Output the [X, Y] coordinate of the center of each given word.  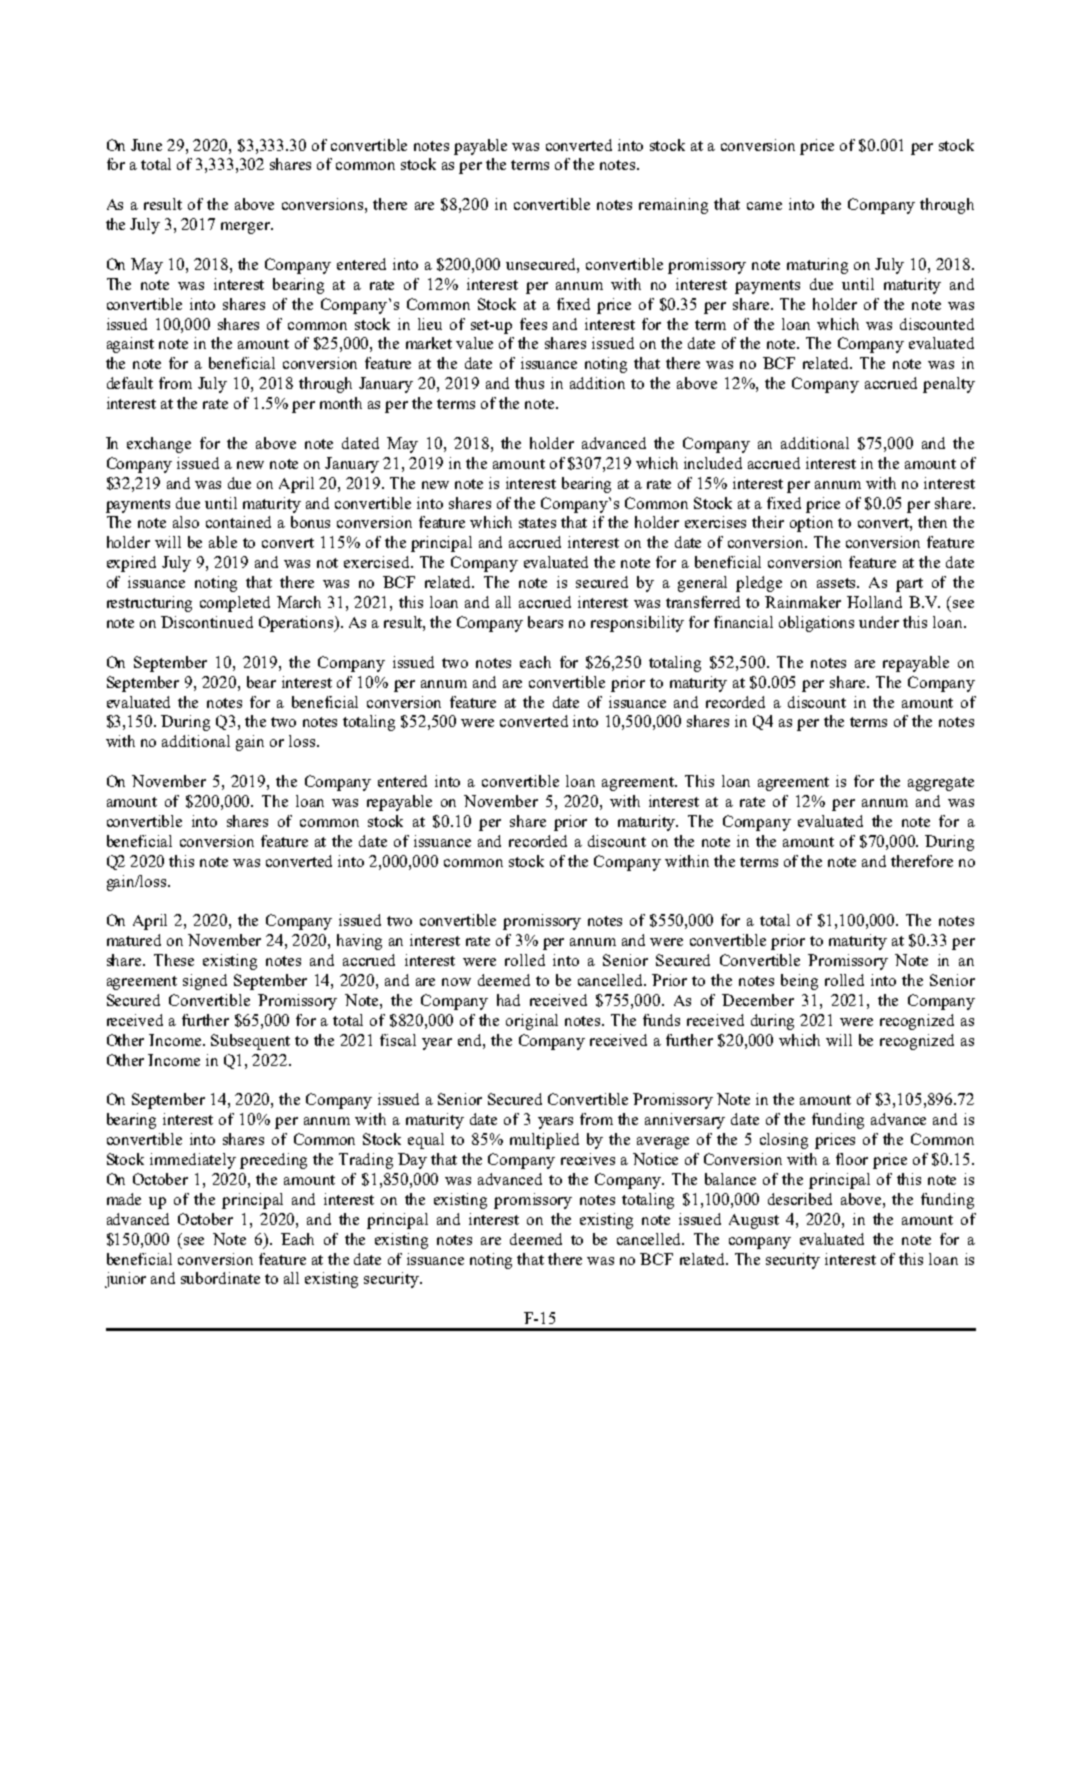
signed [205, 982]
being [799, 982]
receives [588, 1159]
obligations [816, 624]
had [508, 1000]
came [764, 206]
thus [529, 383]
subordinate [220, 1278]
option [811, 524]
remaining [673, 206]
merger [246, 228]
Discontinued [207, 622]
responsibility [637, 624]
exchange [159, 445]
